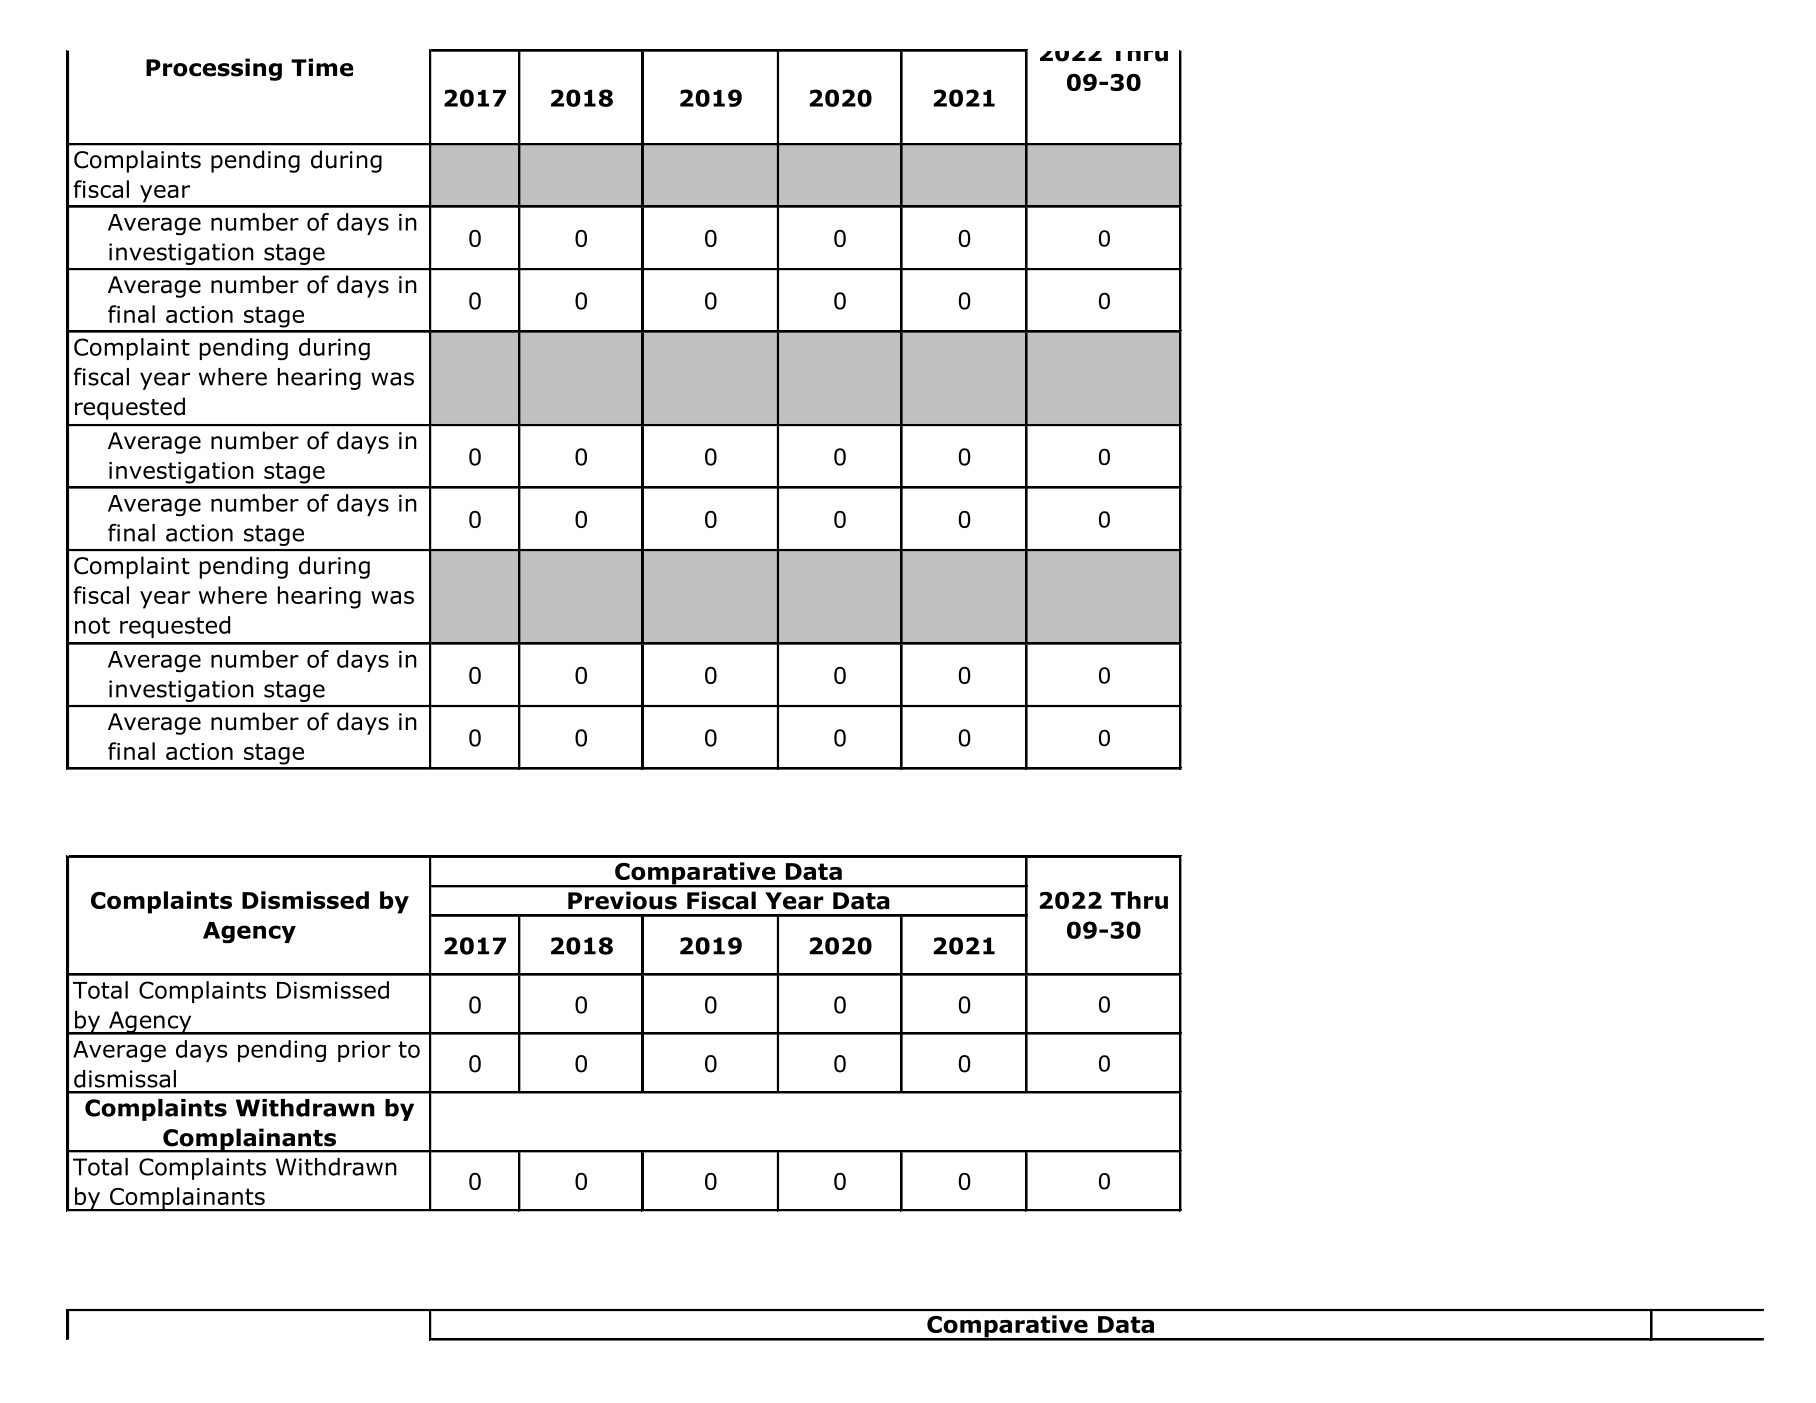  What do you see at coordinates (322, 67) in the screenshot?
I see `Time` at bounding box center [322, 67].
